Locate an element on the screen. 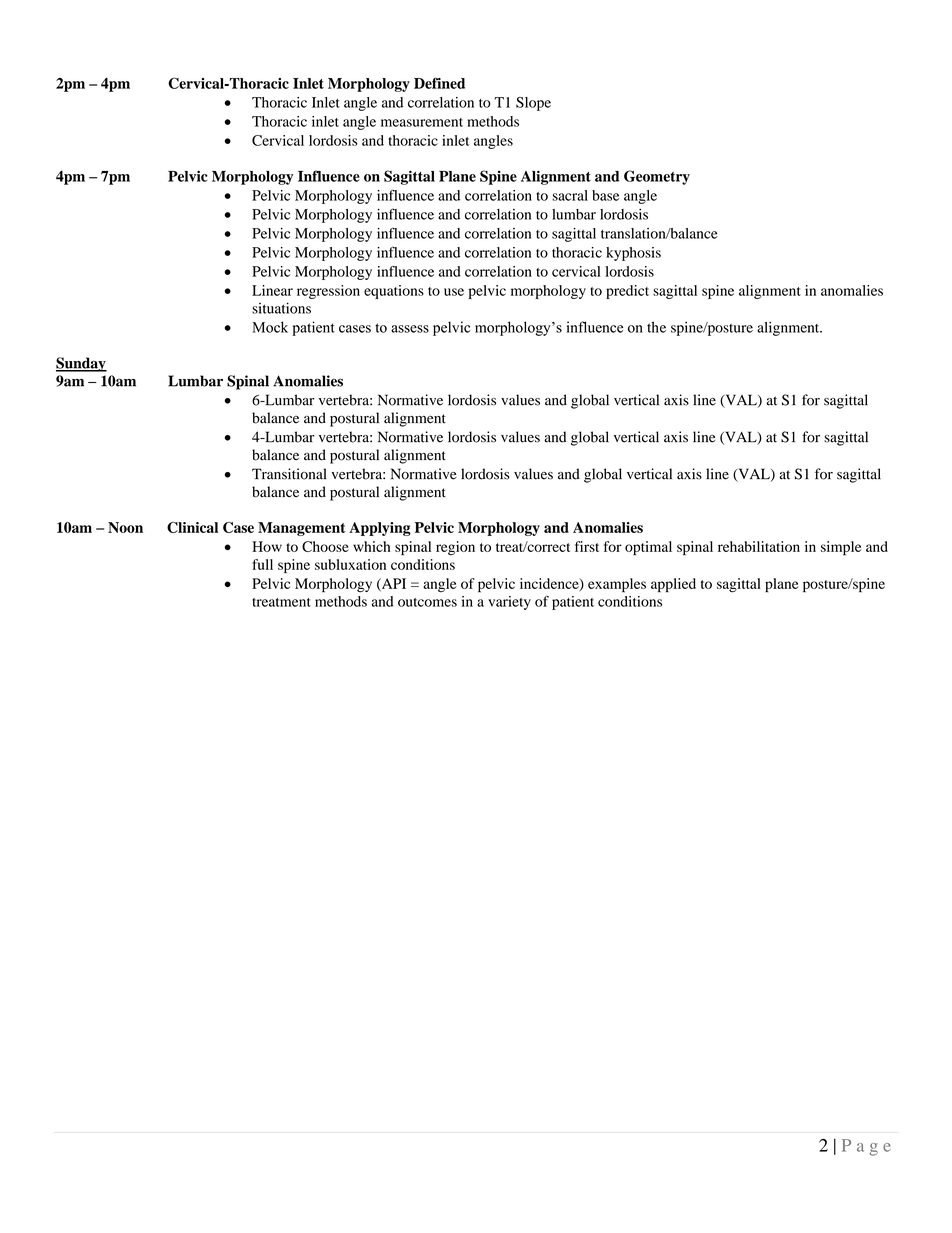  situations is located at coordinates (281, 308).
